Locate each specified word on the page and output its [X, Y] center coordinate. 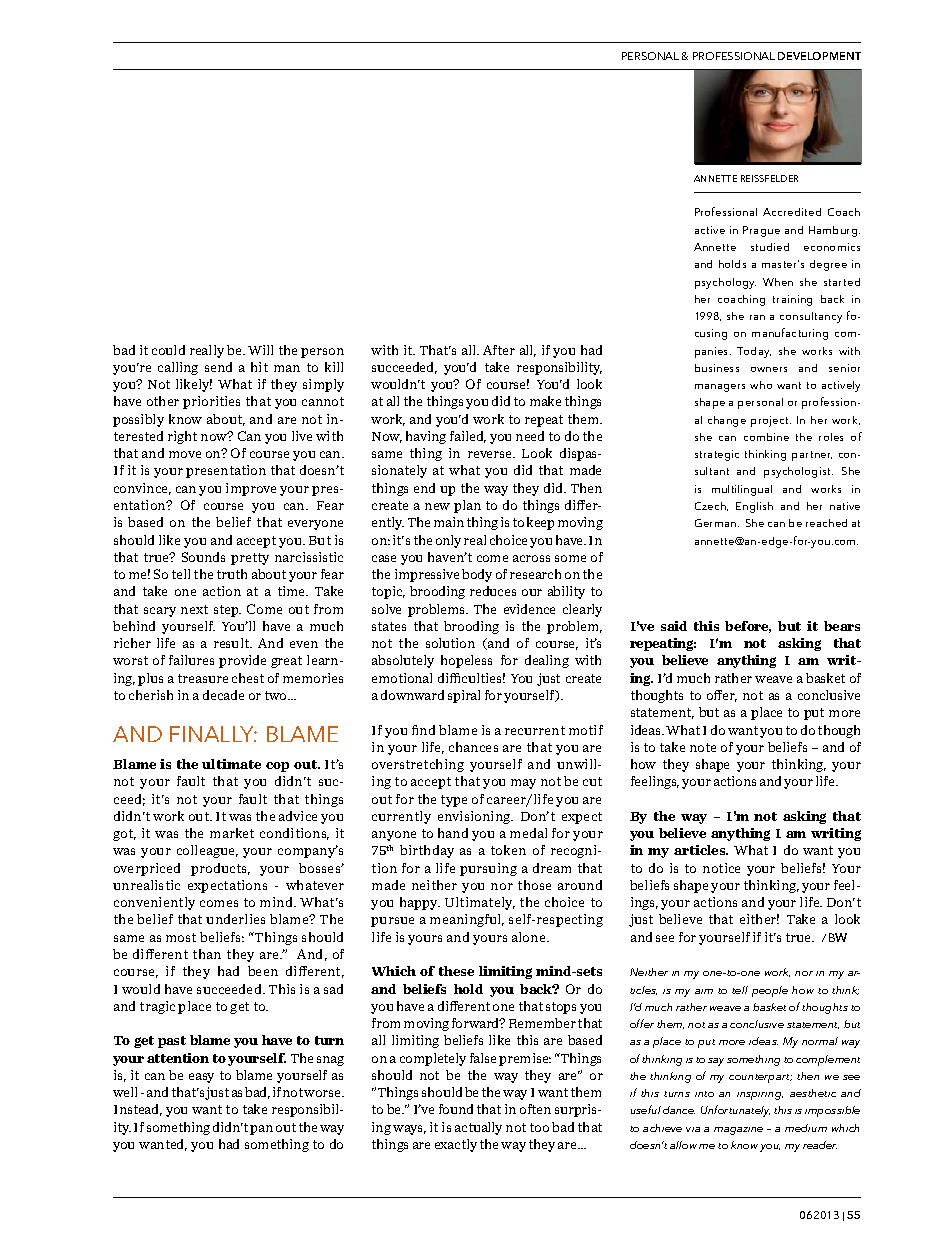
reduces [493, 591]
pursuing [488, 869]
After [499, 350]
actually [478, 1128]
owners [769, 369]
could [168, 350]
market [232, 833]
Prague [761, 231]
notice [721, 868]
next [194, 609]
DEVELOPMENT [819, 56]
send [218, 367]
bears [842, 626]
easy [201, 1078]
